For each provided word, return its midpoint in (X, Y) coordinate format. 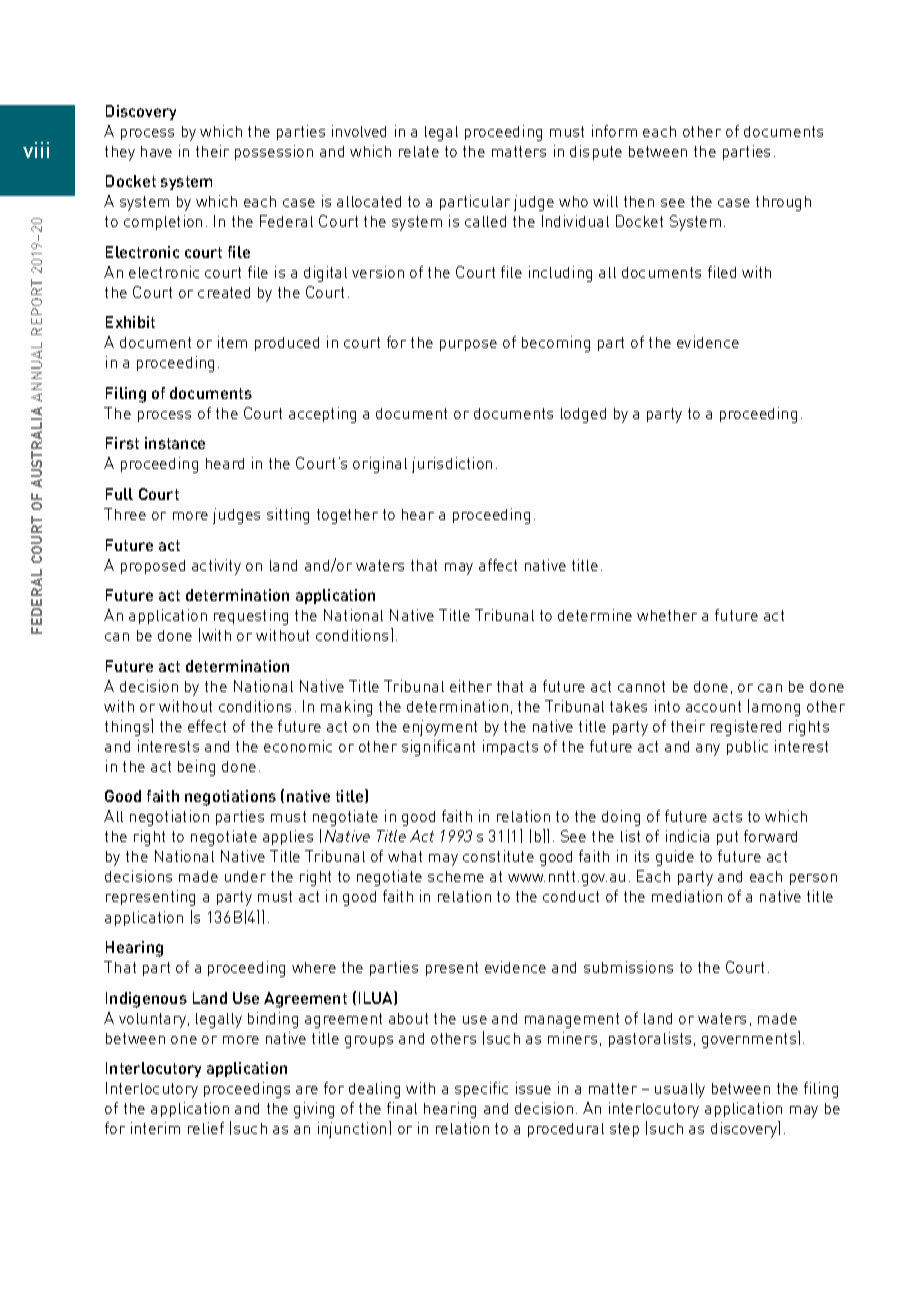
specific (481, 1089)
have (156, 151)
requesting (251, 617)
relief (206, 1128)
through (783, 203)
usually (680, 1090)
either (471, 686)
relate (419, 151)
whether (667, 615)
